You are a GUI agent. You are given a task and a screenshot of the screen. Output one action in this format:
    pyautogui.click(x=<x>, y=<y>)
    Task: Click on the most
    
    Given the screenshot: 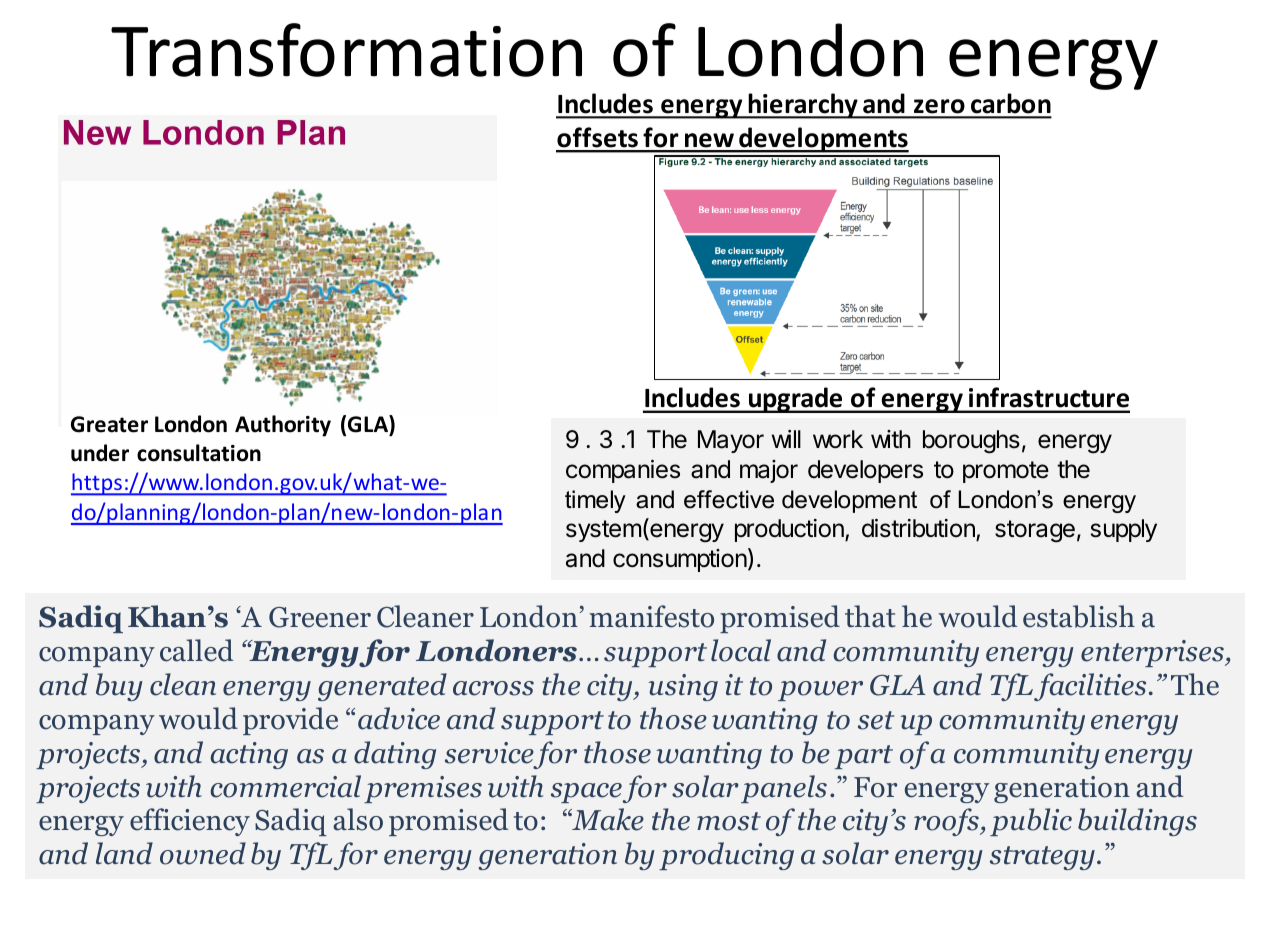 What is the action you would take?
    pyautogui.click(x=729, y=821)
